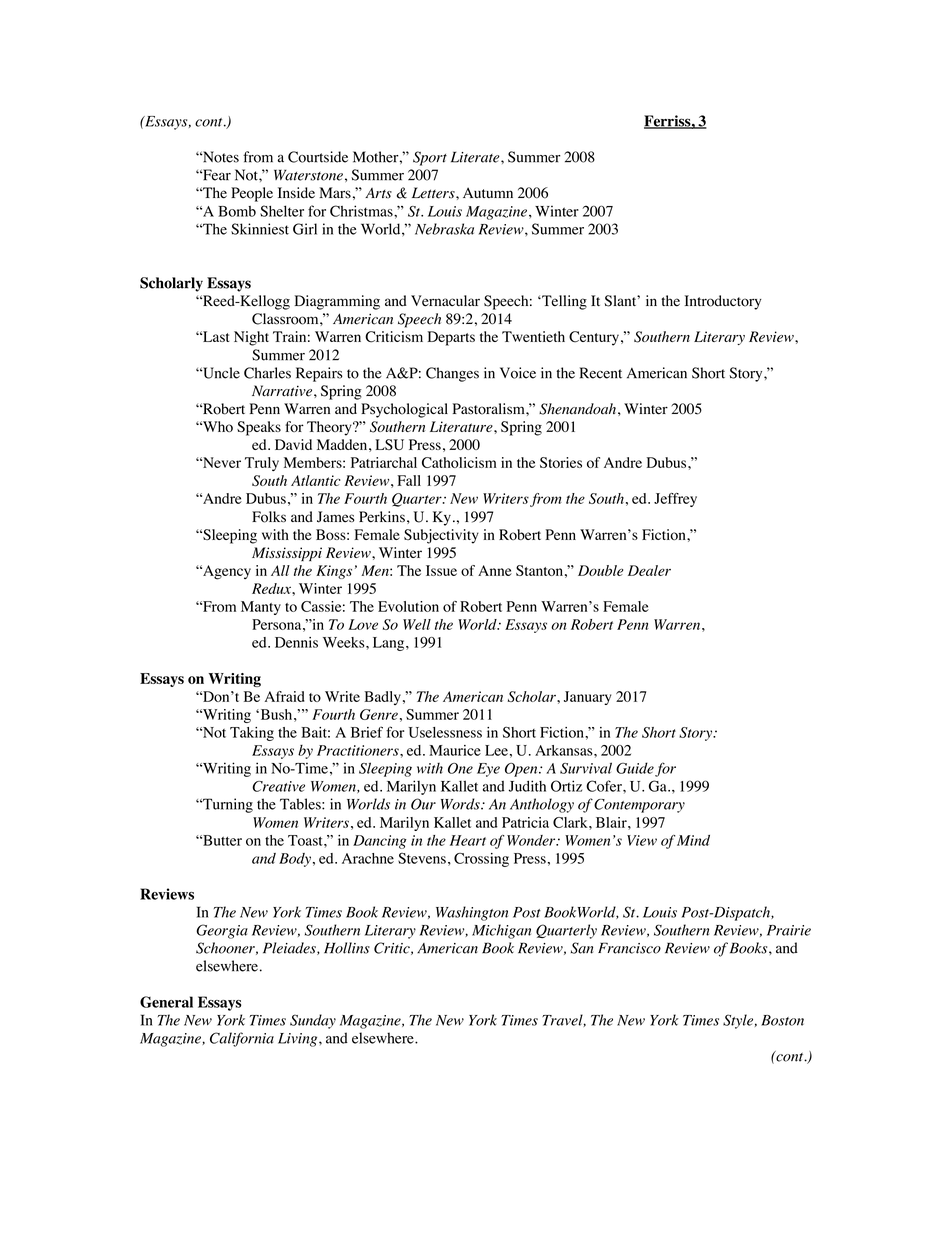 This screenshot has width=952, height=1233. I want to click on Changes, so click(452, 374).
